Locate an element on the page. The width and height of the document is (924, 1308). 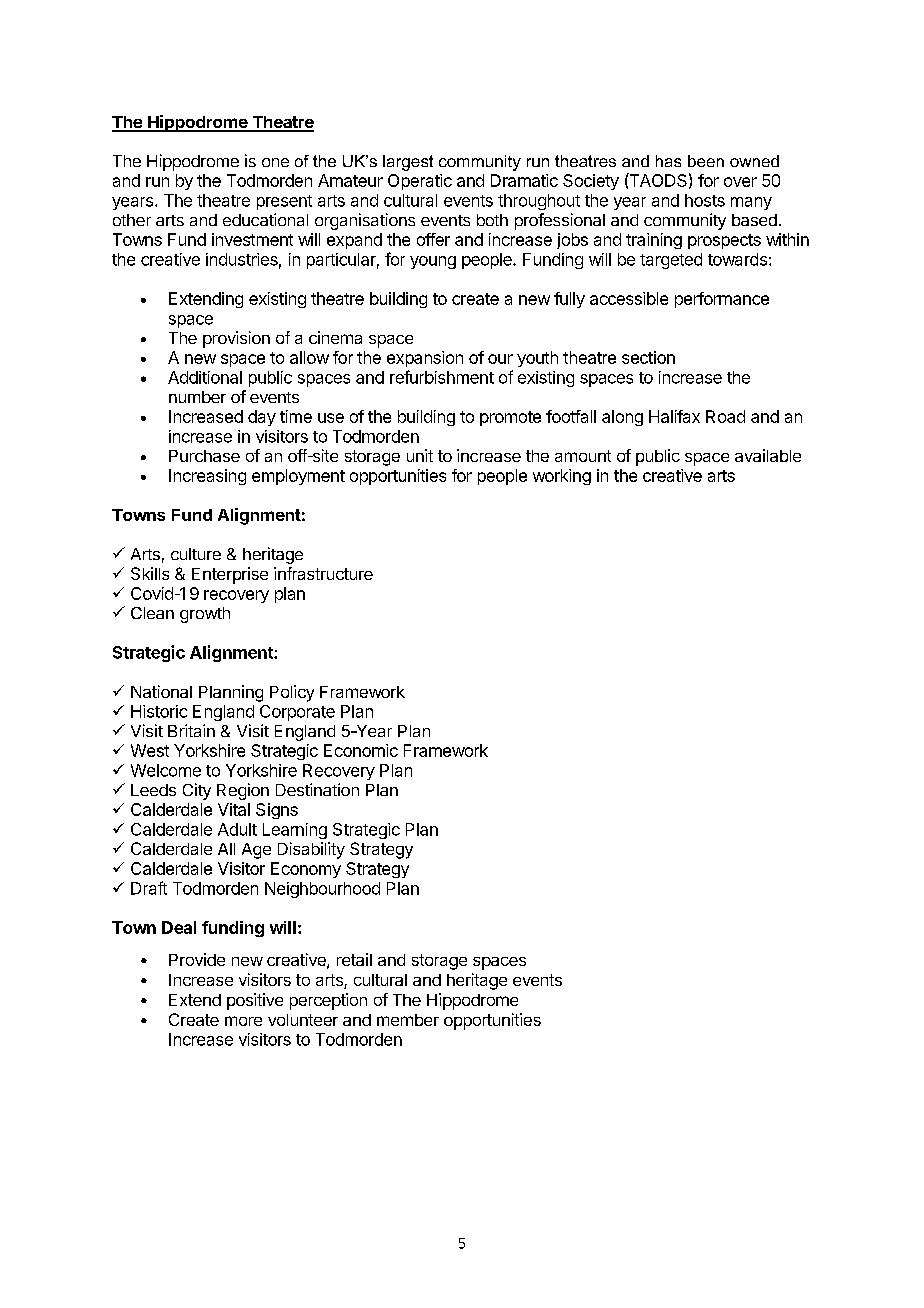
Road is located at coordinates (725, 416).
